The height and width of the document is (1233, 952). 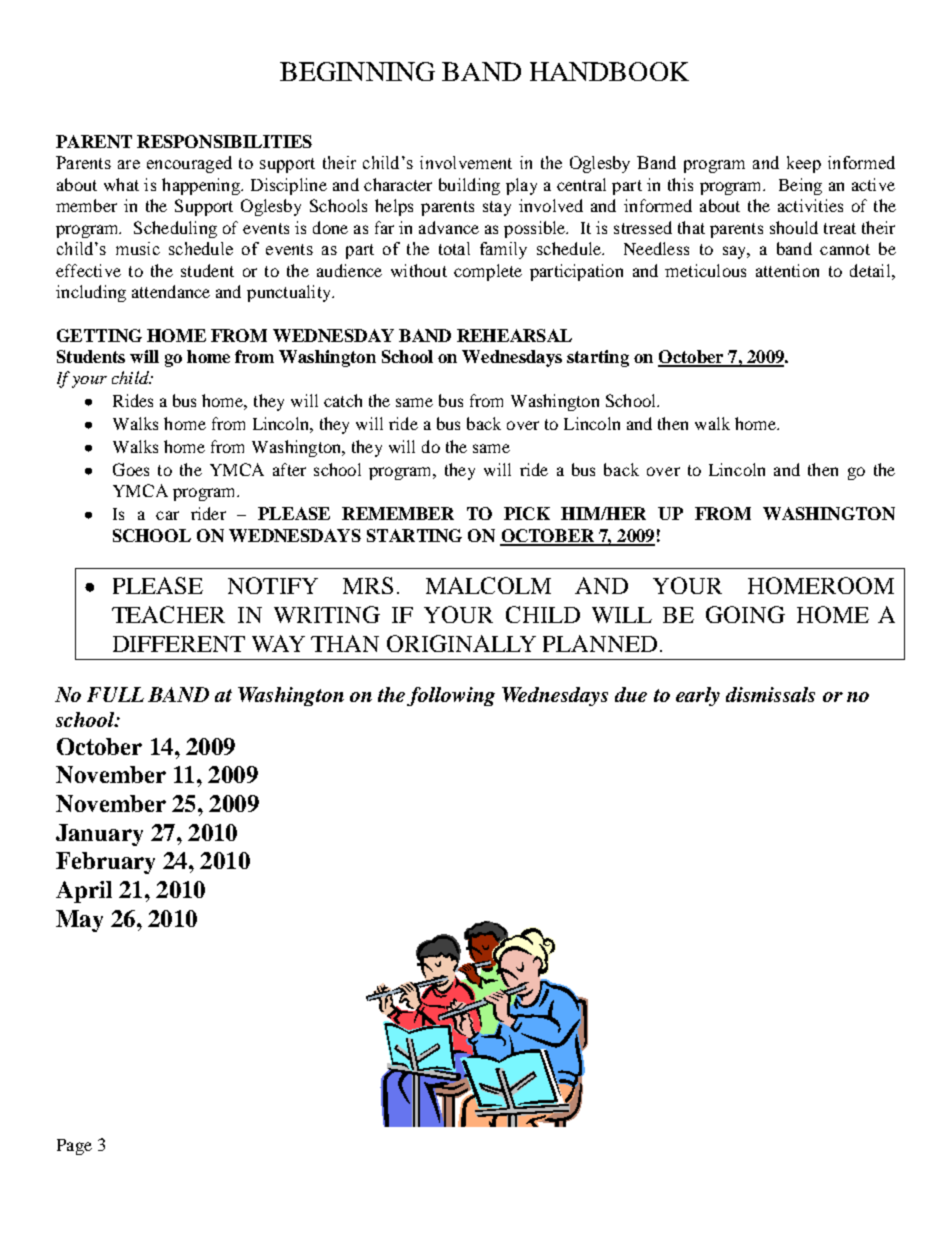 I want to click on GOING, so click(x=745, y=614).
